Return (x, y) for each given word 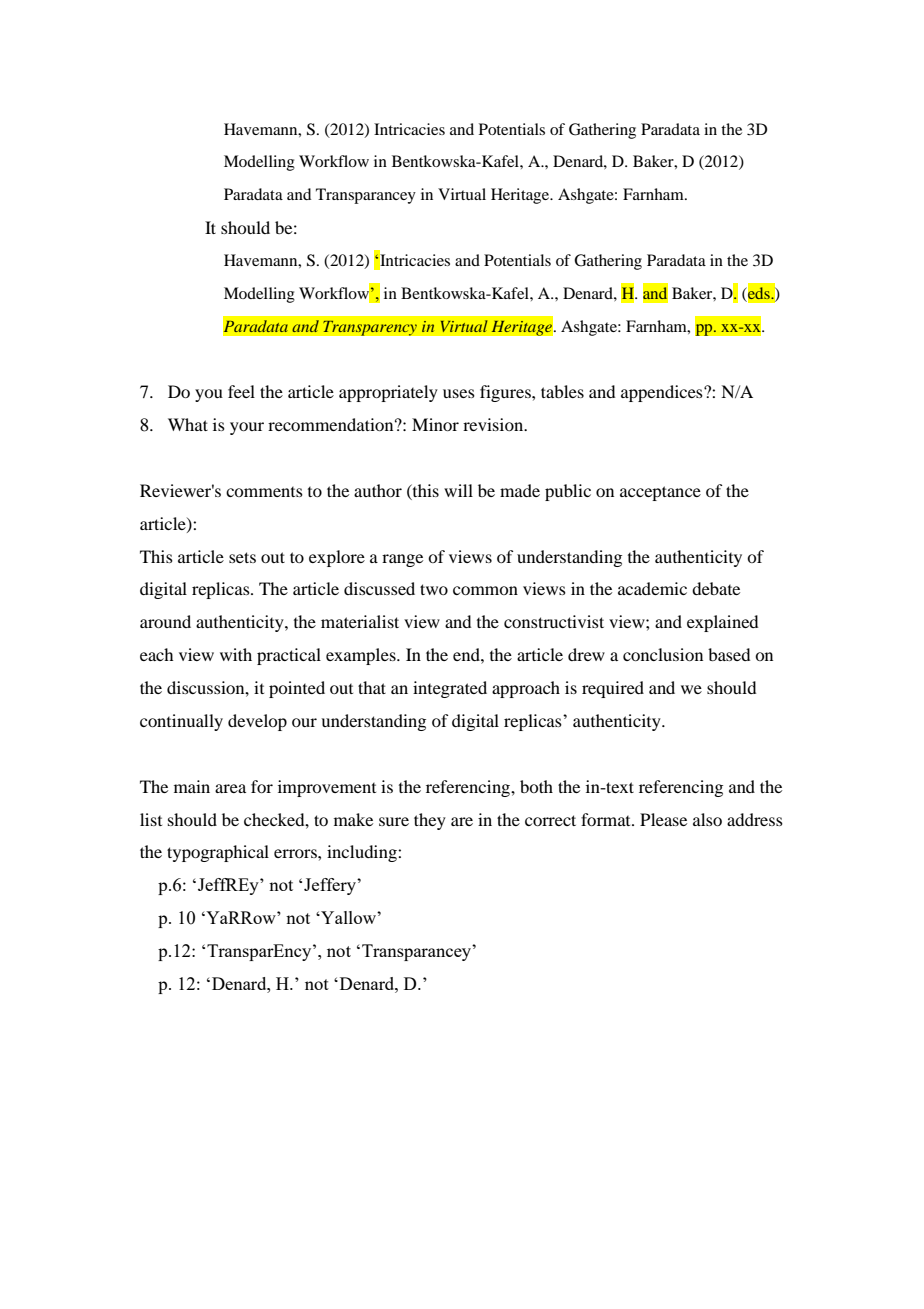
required (613, 689)
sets (242, 557)
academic (652, 588)
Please (663, 819)
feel (241, 391)
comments (264, 492)
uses (459, 393)
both (536, 786)
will (458, 490)
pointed (297, 689)
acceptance (660, 493)
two (434, 589)
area (230, 788)
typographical (218, 853)
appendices (663, 393)
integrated (450, 689)
